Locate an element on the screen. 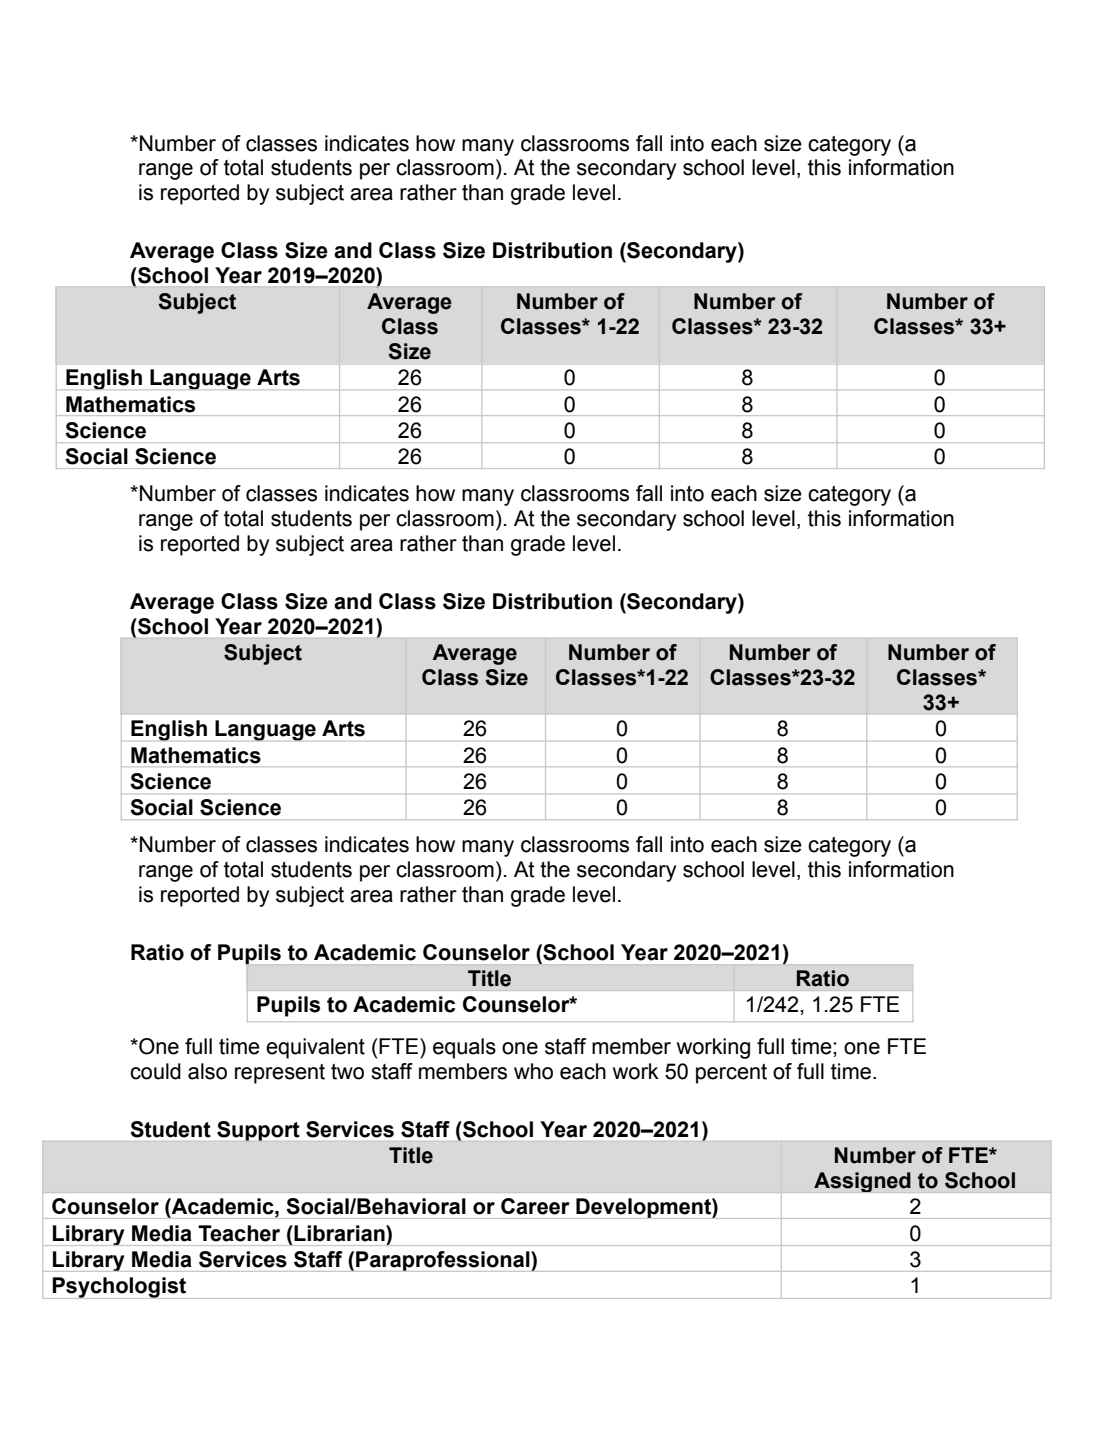  who is located at coordinates (533, 1071).
